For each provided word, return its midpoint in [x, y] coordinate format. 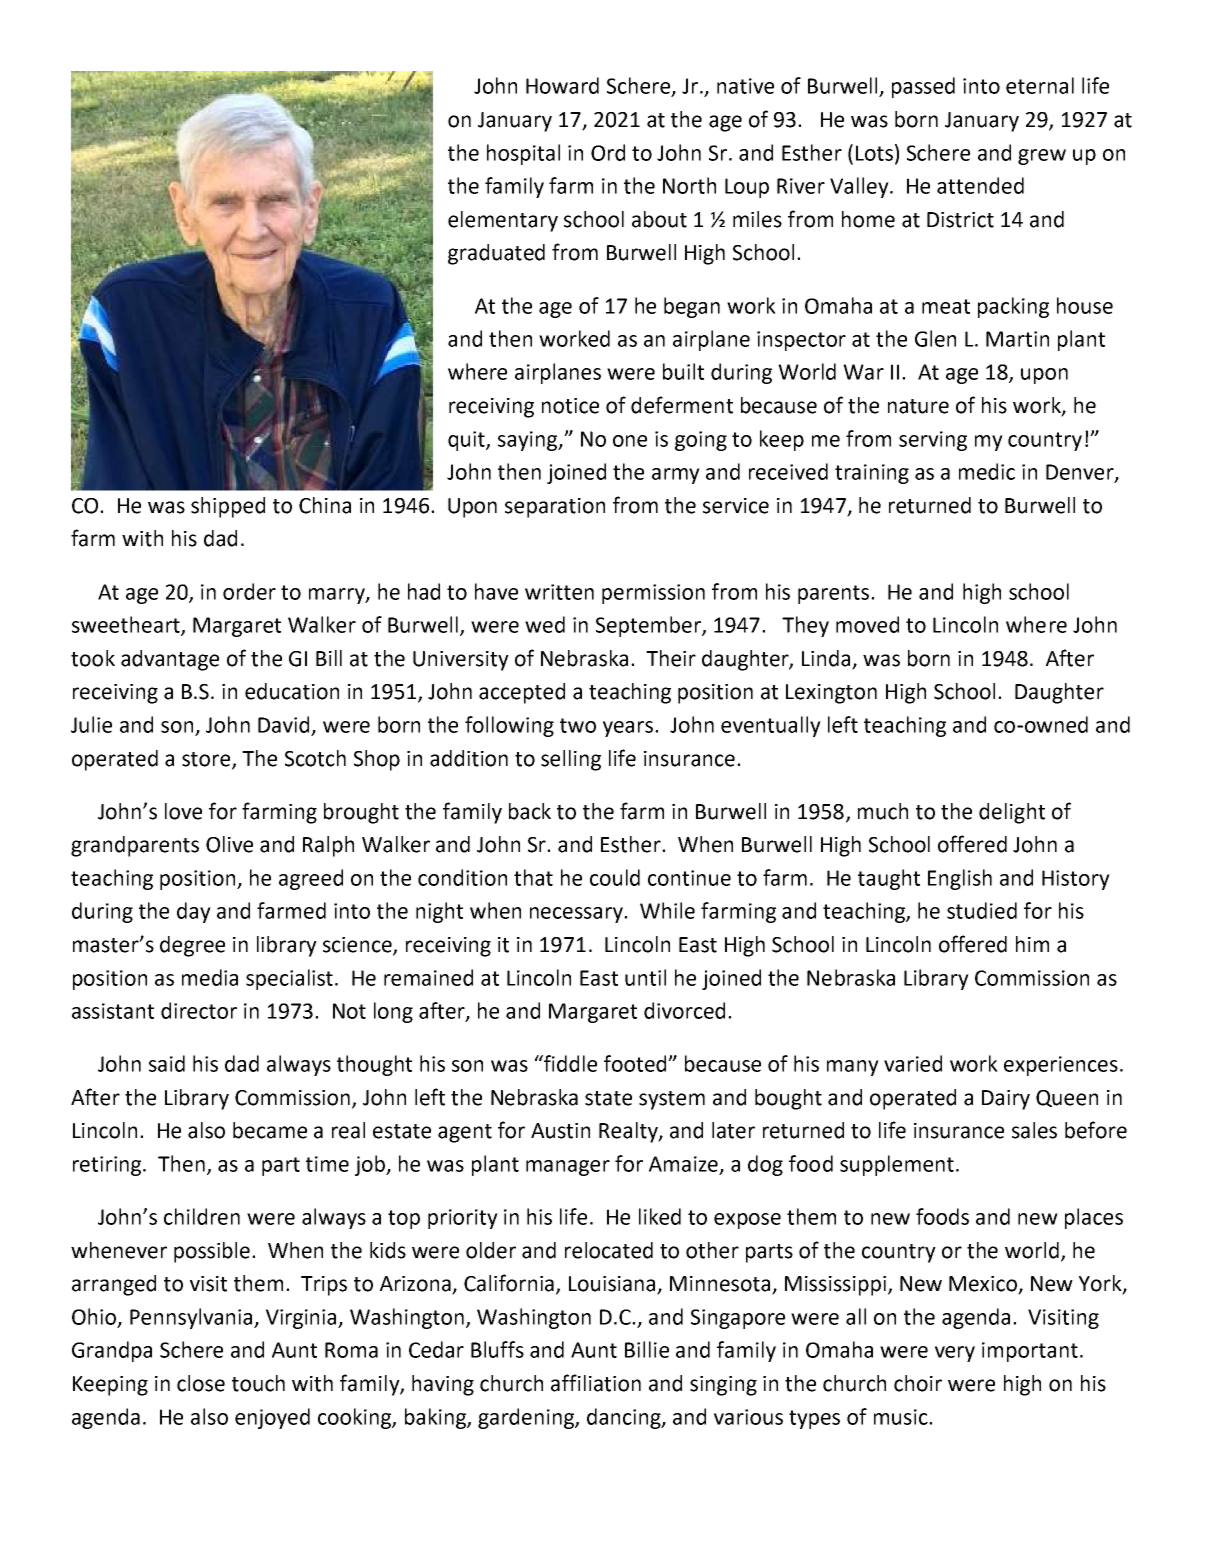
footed [636, 1063]
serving [933, 441]
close [201, 1383]
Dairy [1006, 1100]
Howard [562, 85]
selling [571, 760]
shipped [228, 507]
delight [1012, 813]
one [630, 441]
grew [1042, 157]
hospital [523, 154]
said [167, 1063]
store [207, 760]
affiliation [596, 1383]
